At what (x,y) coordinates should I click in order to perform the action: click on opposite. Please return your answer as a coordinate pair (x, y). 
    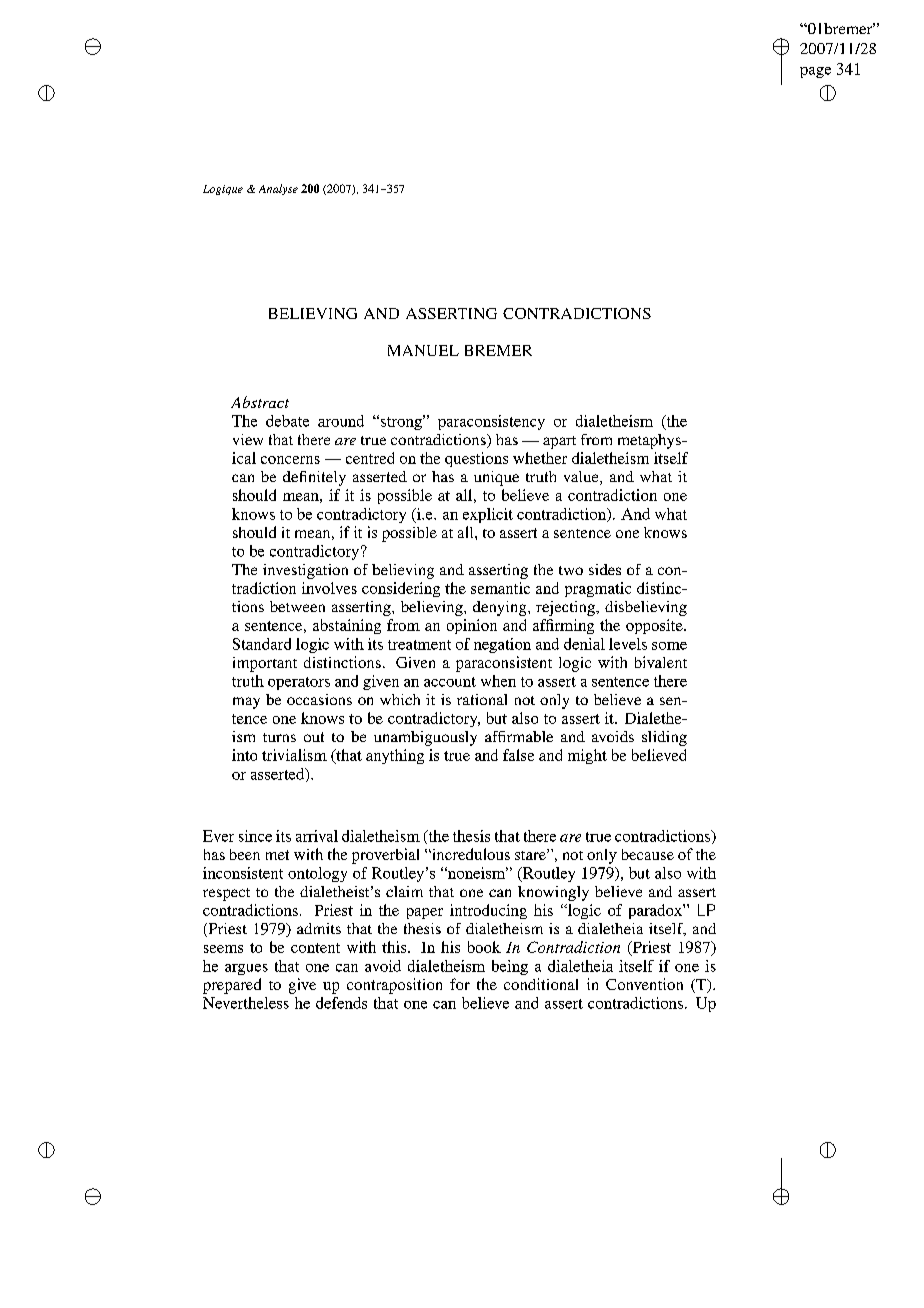
    Looking at the image, I should click on (655, 626).
